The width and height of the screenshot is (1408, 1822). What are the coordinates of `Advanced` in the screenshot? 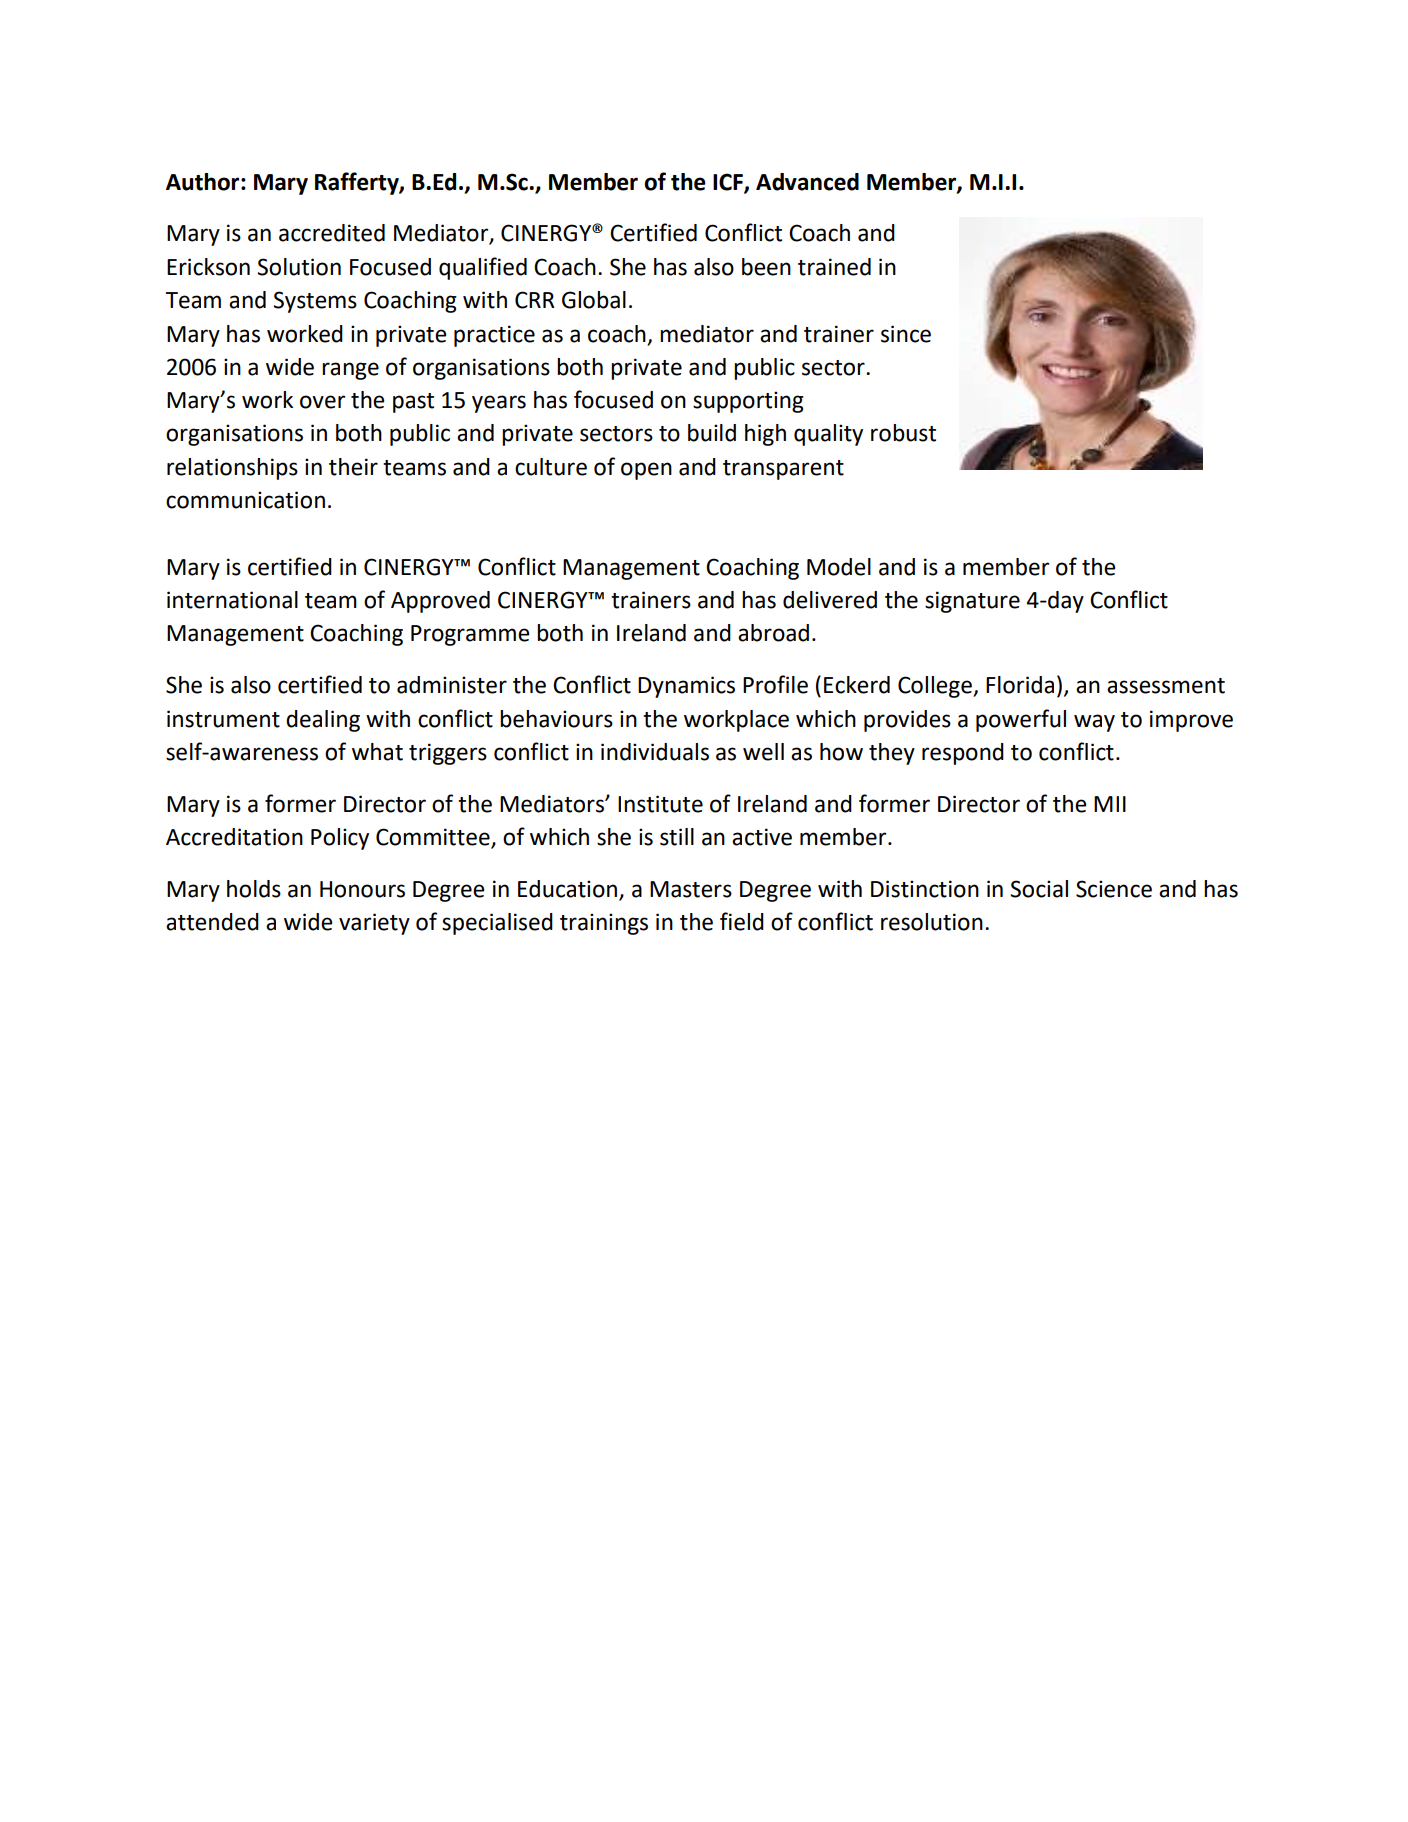 It's located at (807, 182).
